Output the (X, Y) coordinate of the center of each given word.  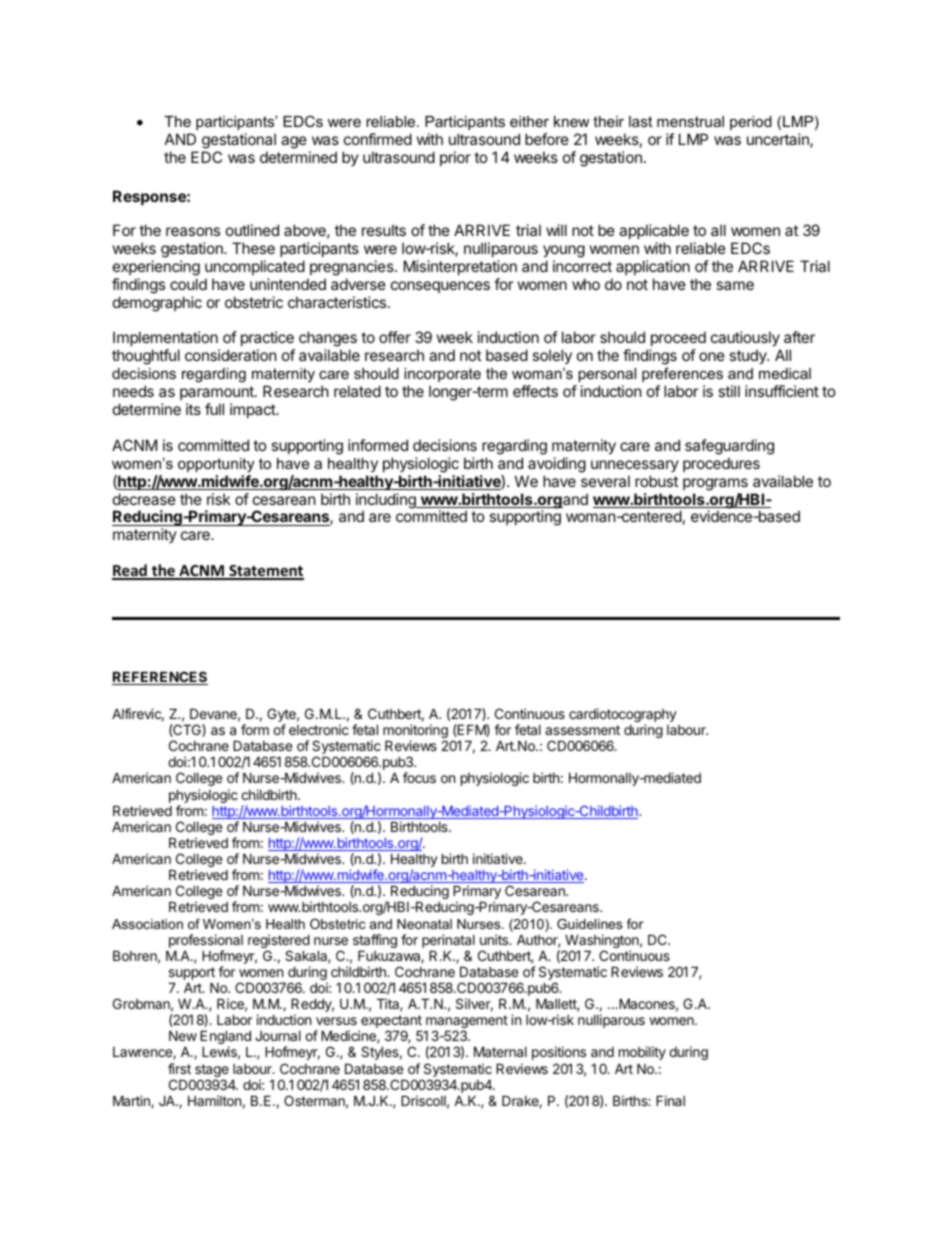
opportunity (216, 465)
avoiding (557, 465)
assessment (582, 730)
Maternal (500, 1051)
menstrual (690, 121)
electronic (319, 729)
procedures (721, 464)
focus (419, 777)
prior (455, 158)
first (179, 1068)
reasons (193, 231)
